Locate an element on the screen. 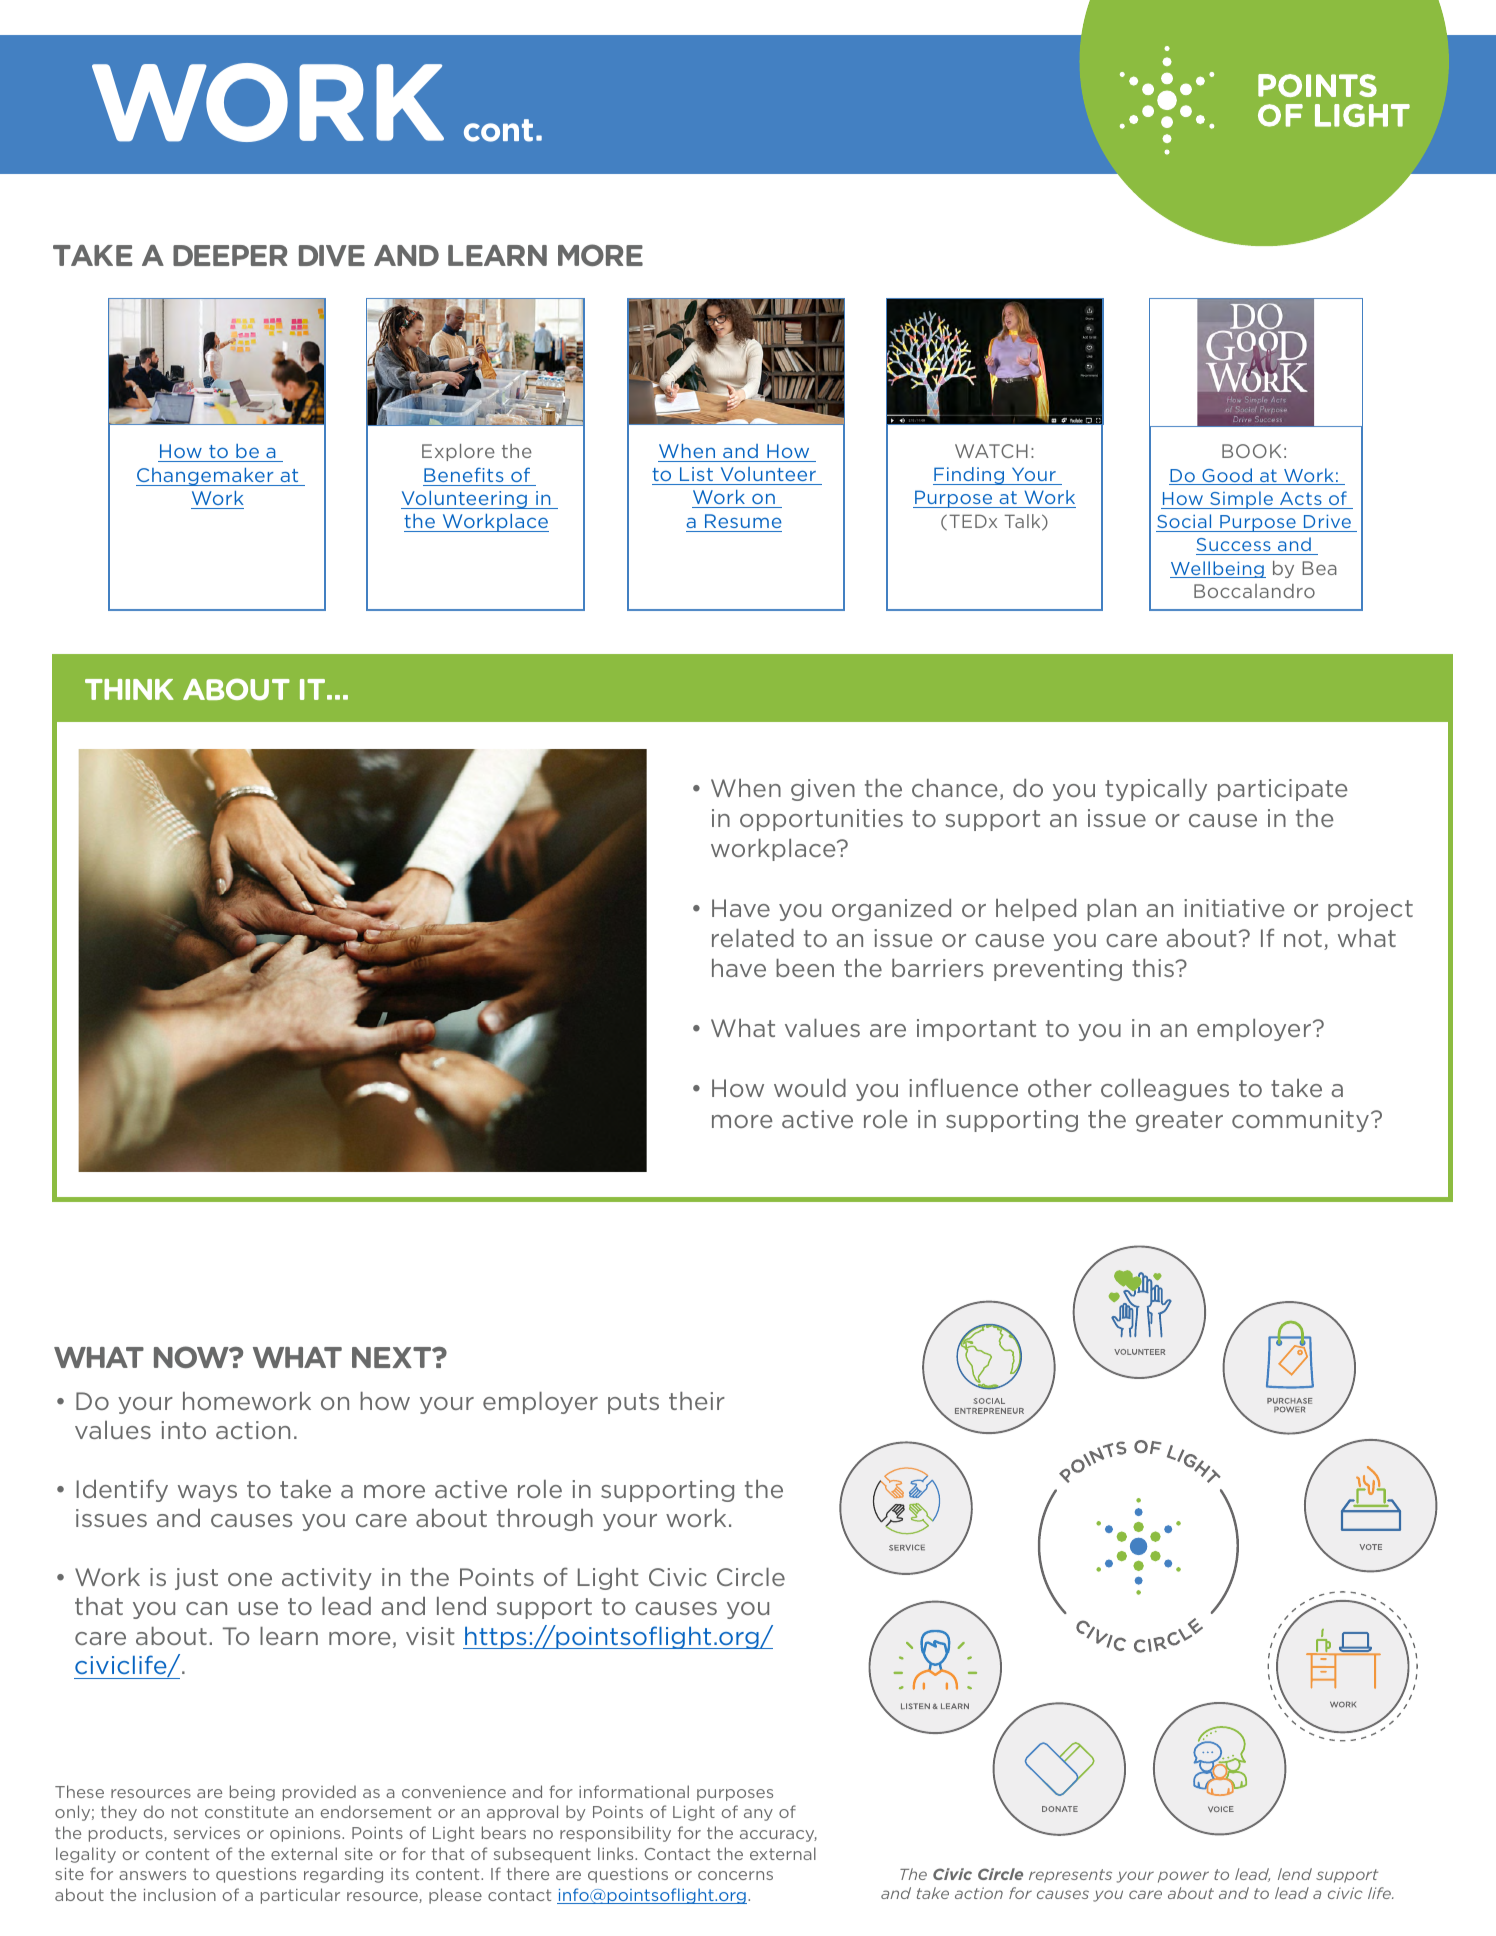 This screenshot has width=1496, height=1936. BOOK is located at coordinates (1251, 451).
